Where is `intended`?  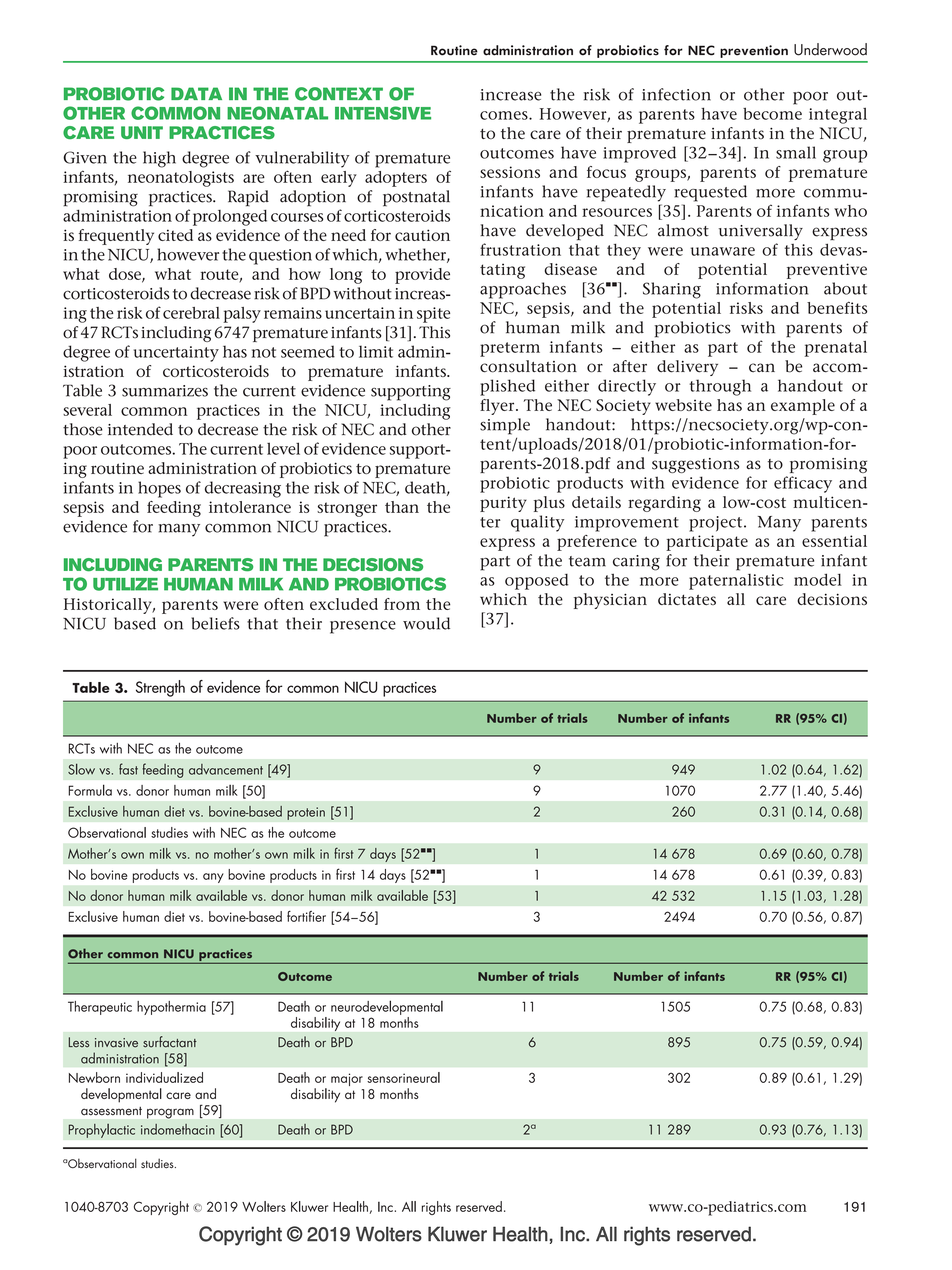
intended is located at coordinates (140, 429).
